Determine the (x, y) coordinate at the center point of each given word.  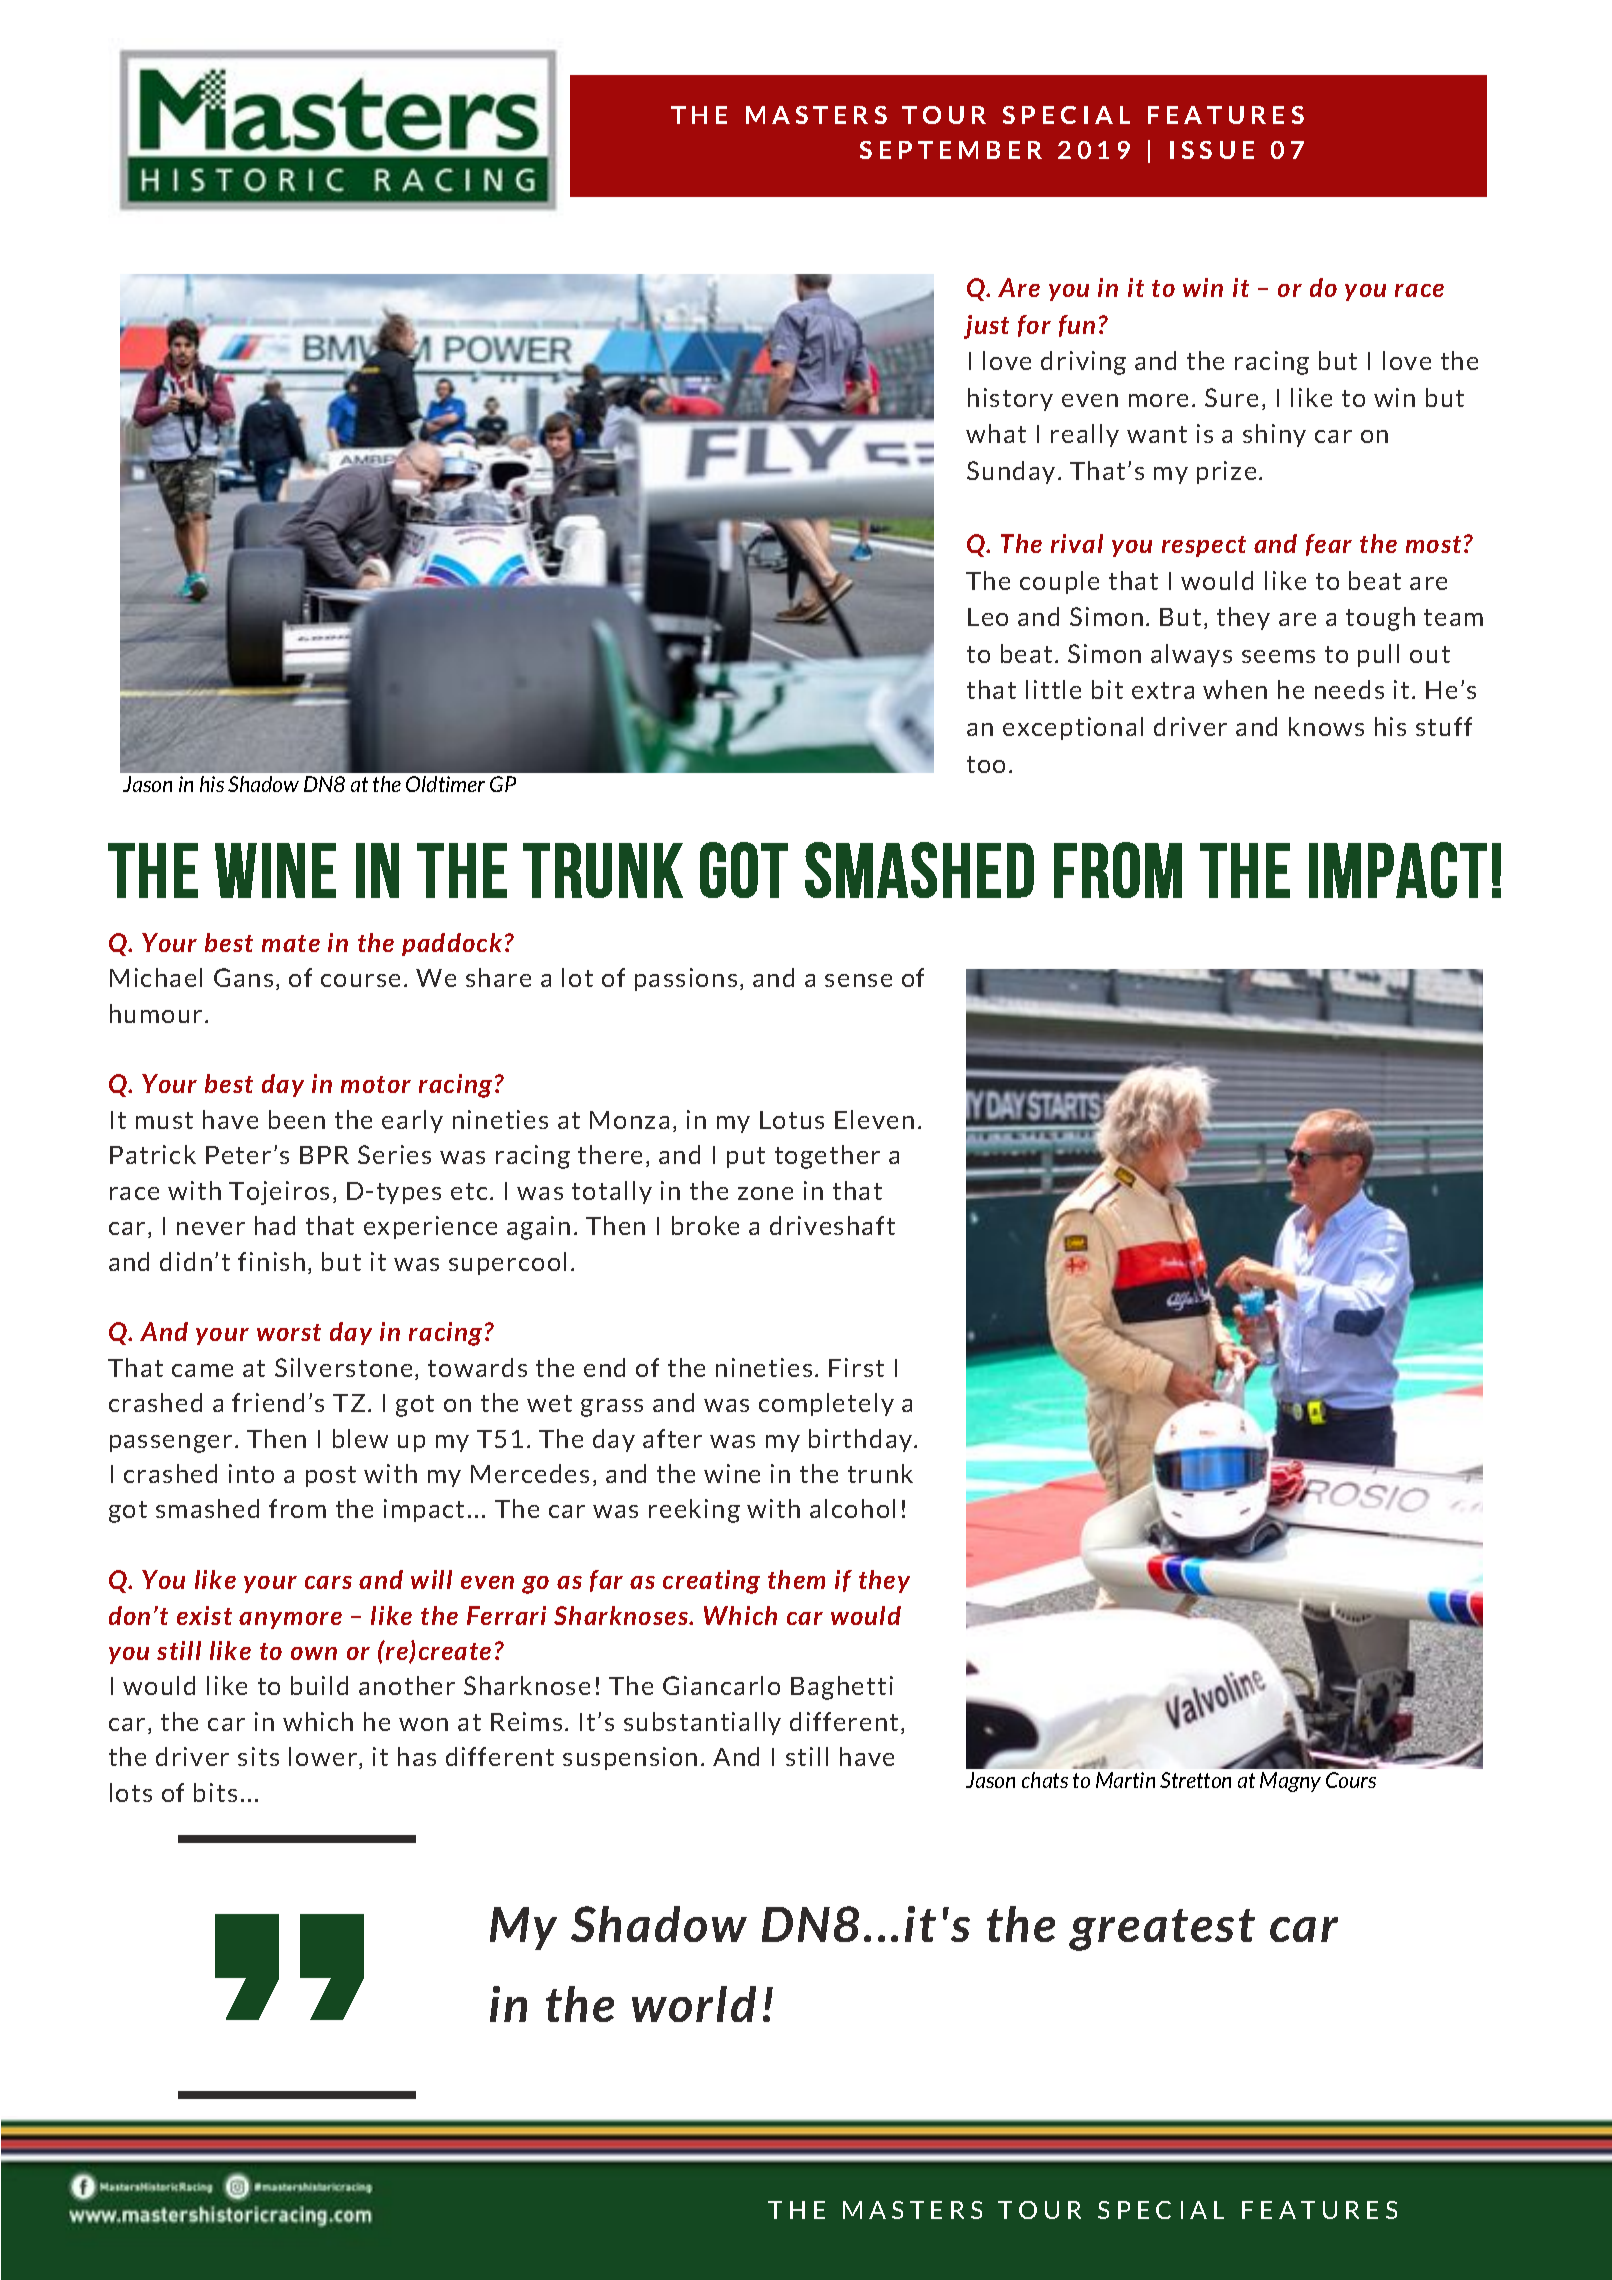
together (827, 1157)
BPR (324, 1155)
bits (215, 1792)
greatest (1162, 1930)
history (1010, 399)
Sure (1231, 397)
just (986, 327)
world (694, 2004)
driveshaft (832, 1225)
